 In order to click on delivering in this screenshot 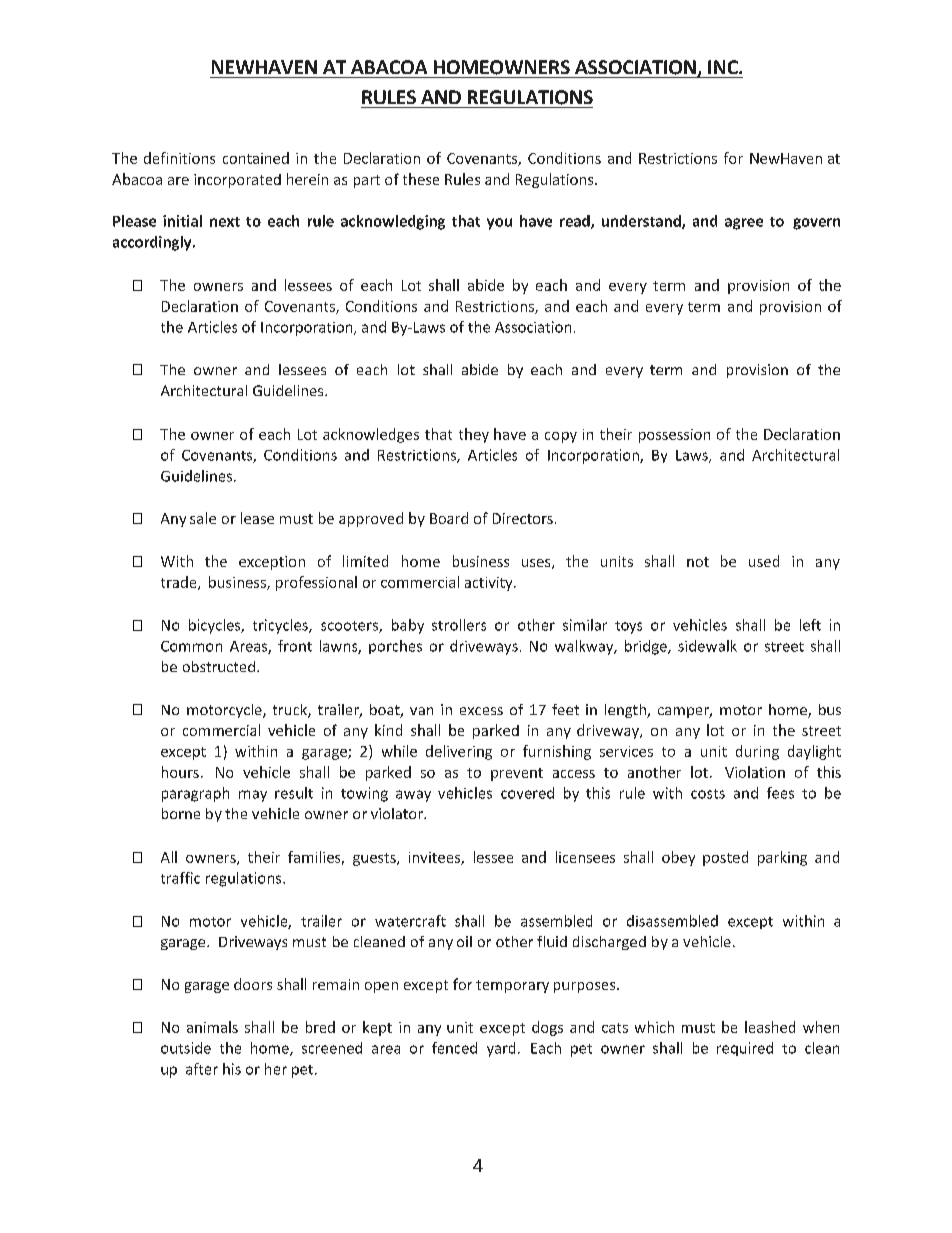, I will do `click(459, 752)`.
